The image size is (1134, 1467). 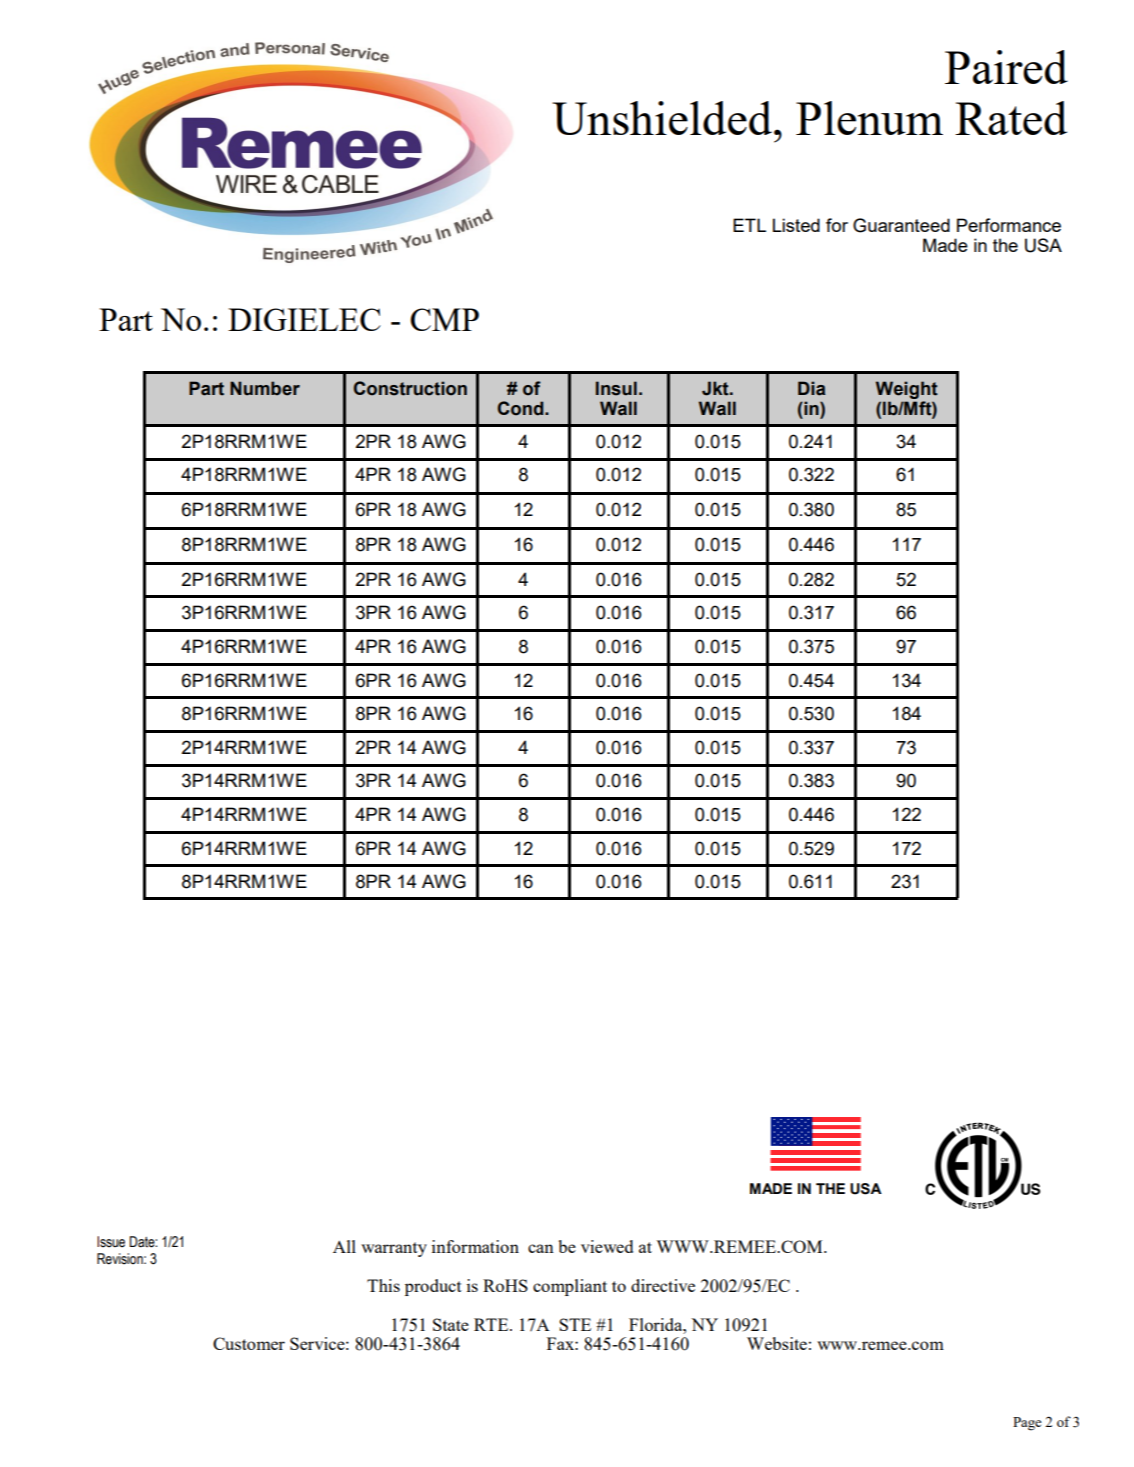 What do you see at coordinates (1011, 118) in the image?
I see `Rated` at bounding box center [1011, 118].
